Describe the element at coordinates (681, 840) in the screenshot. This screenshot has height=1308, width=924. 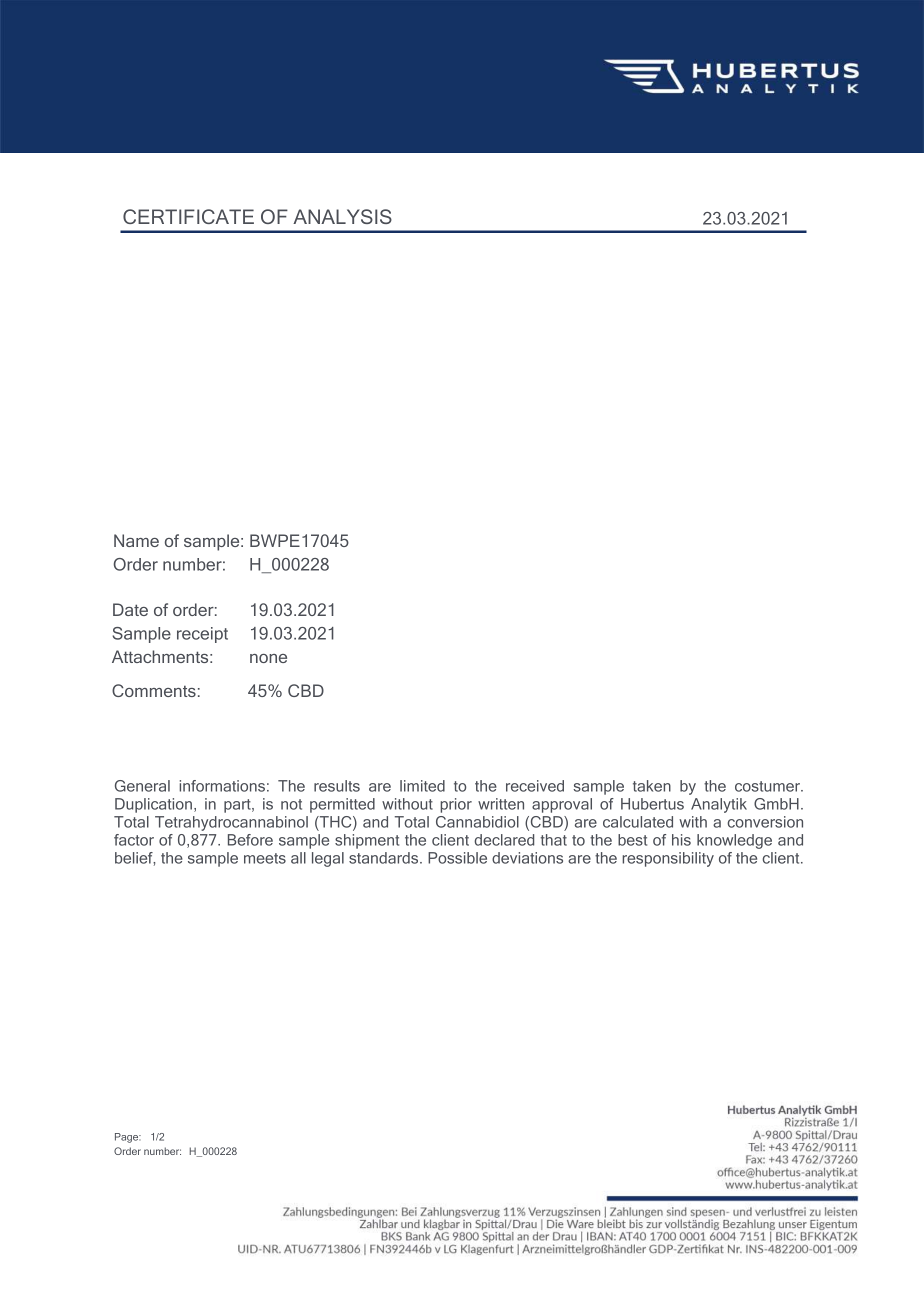
I see `his` at that location.
